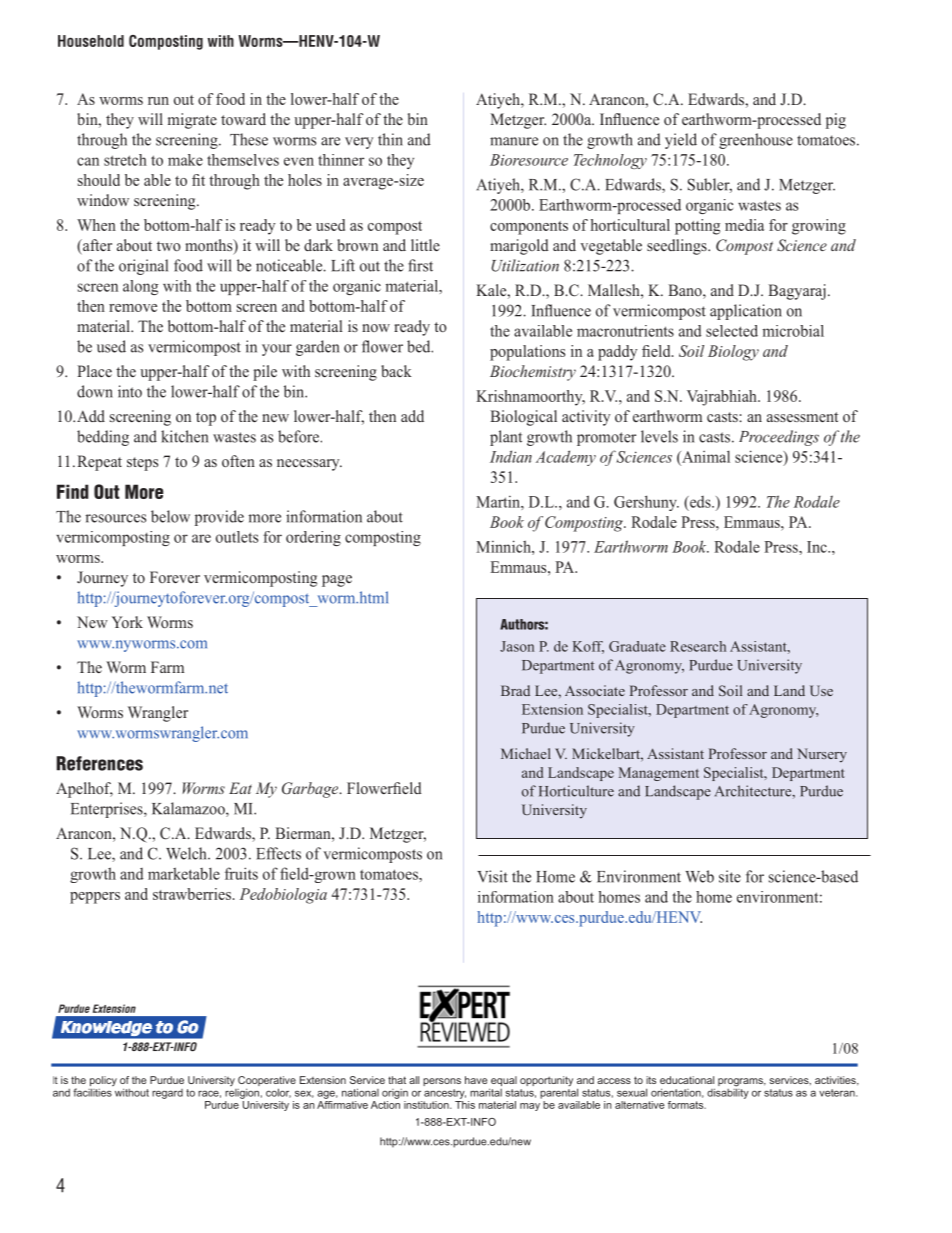 The height and width of the page is (1233, 952). What do you see at coordinates (167, 1094) in the page?
I see `regard` at bounding box center [167, 1094].
